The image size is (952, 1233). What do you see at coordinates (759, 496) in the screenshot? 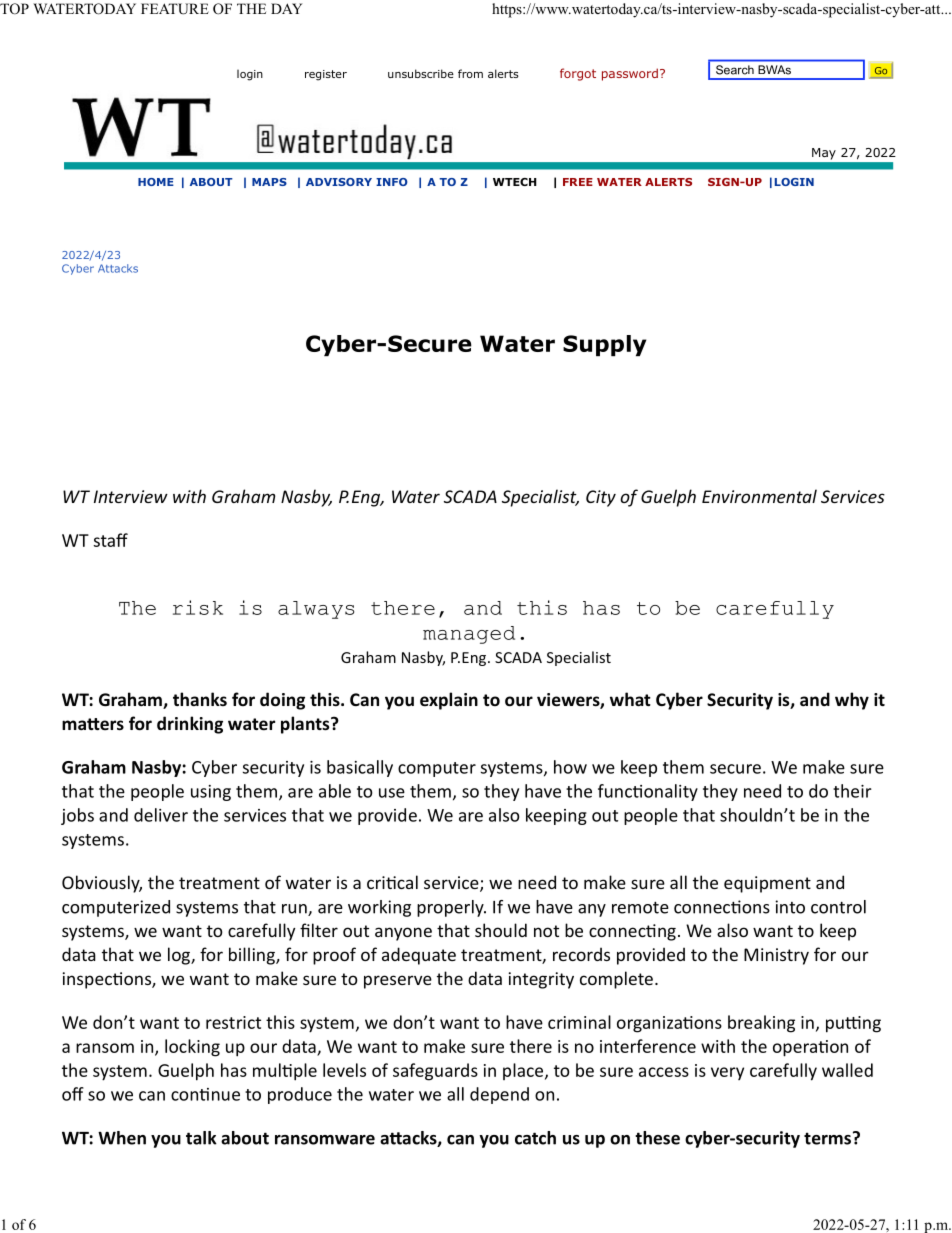
I see `Environmental` at bounding box center [759, 496].
